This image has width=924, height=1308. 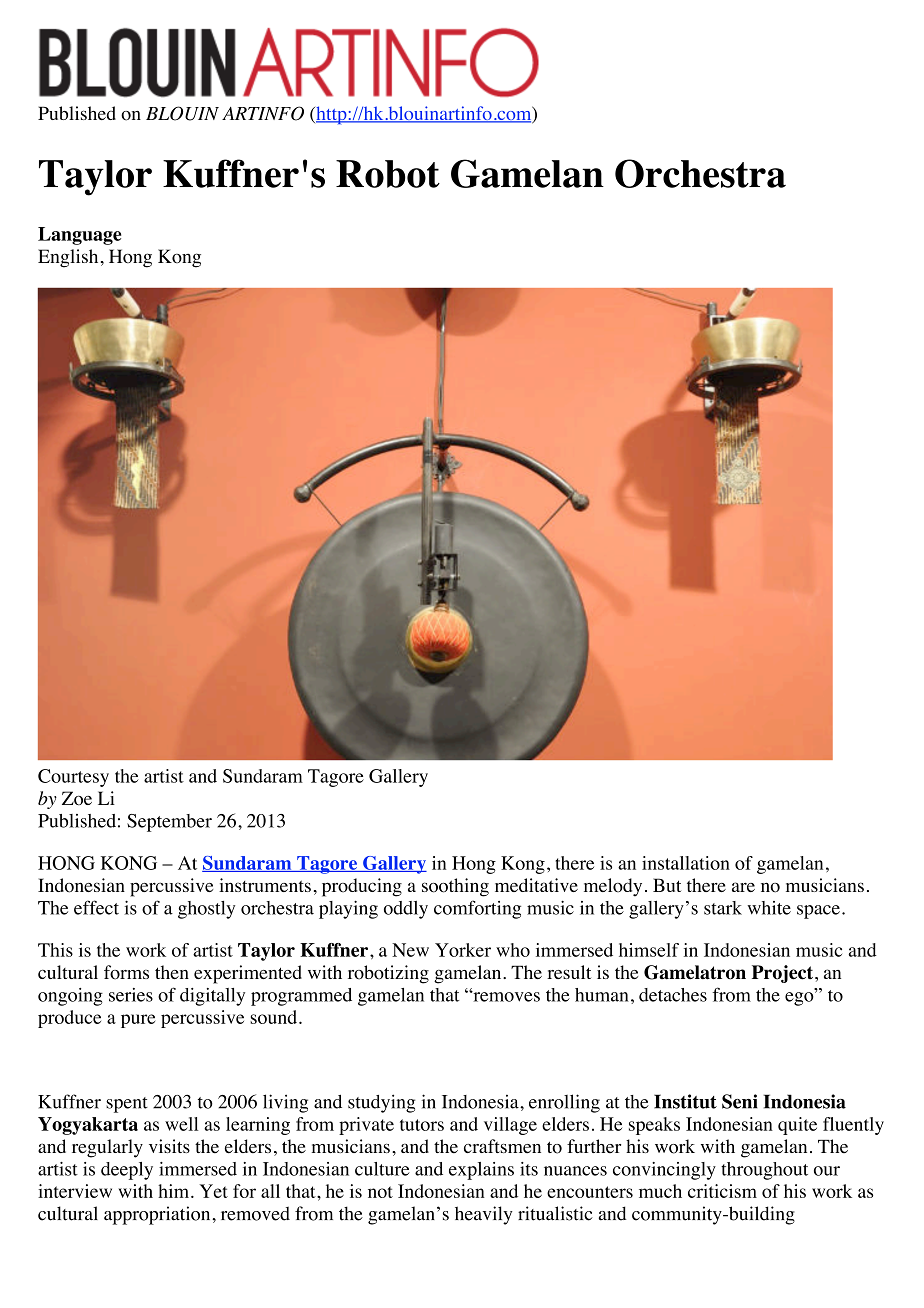 I want to click on deeply, so click(x=127, y=1171).
